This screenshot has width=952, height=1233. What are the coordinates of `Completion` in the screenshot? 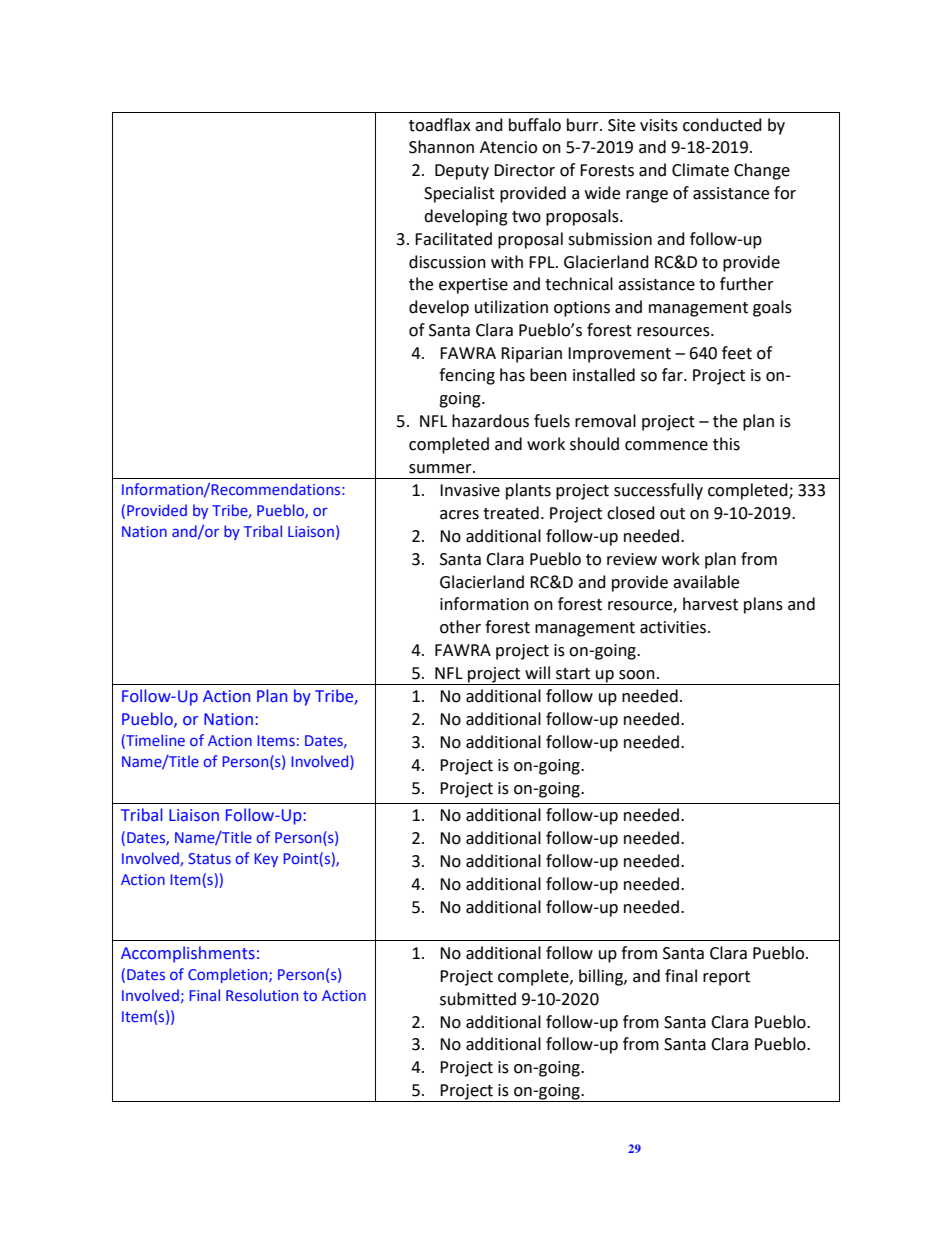 It's located at (229, 975).
